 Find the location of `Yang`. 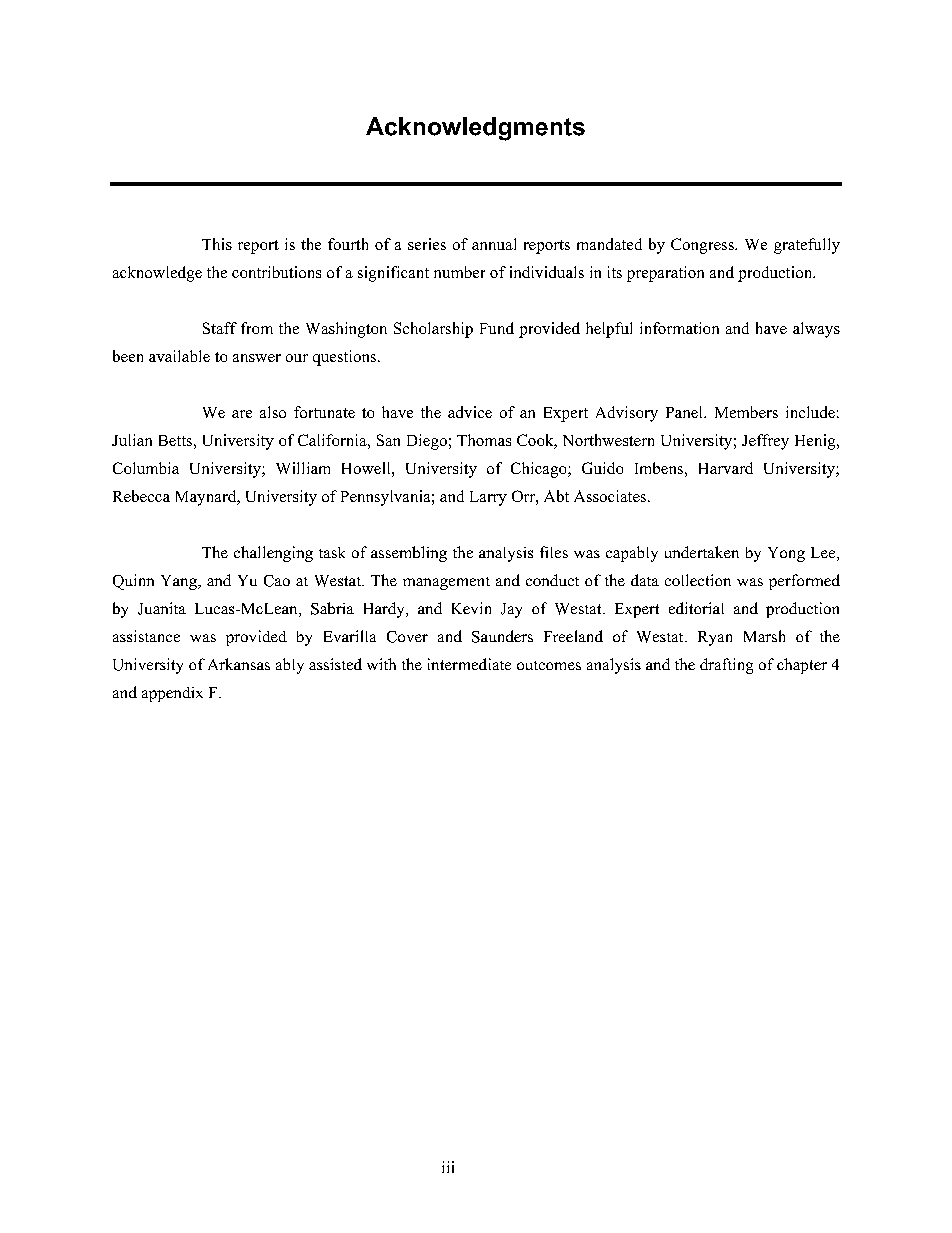

Yang is located at coordinates (180, 582).
